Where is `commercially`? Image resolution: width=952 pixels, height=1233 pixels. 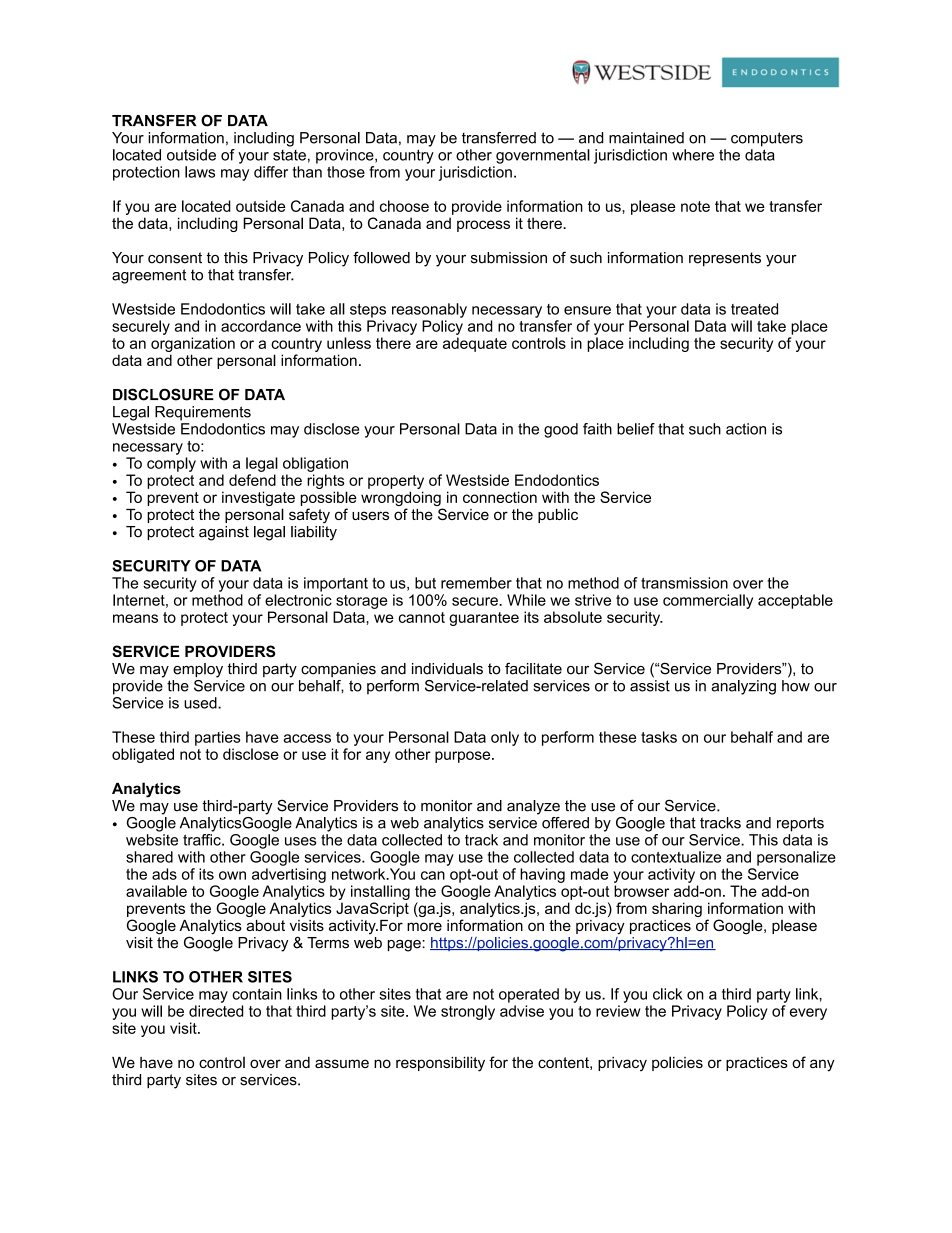 commercially is located at coordinates (708, 601).
